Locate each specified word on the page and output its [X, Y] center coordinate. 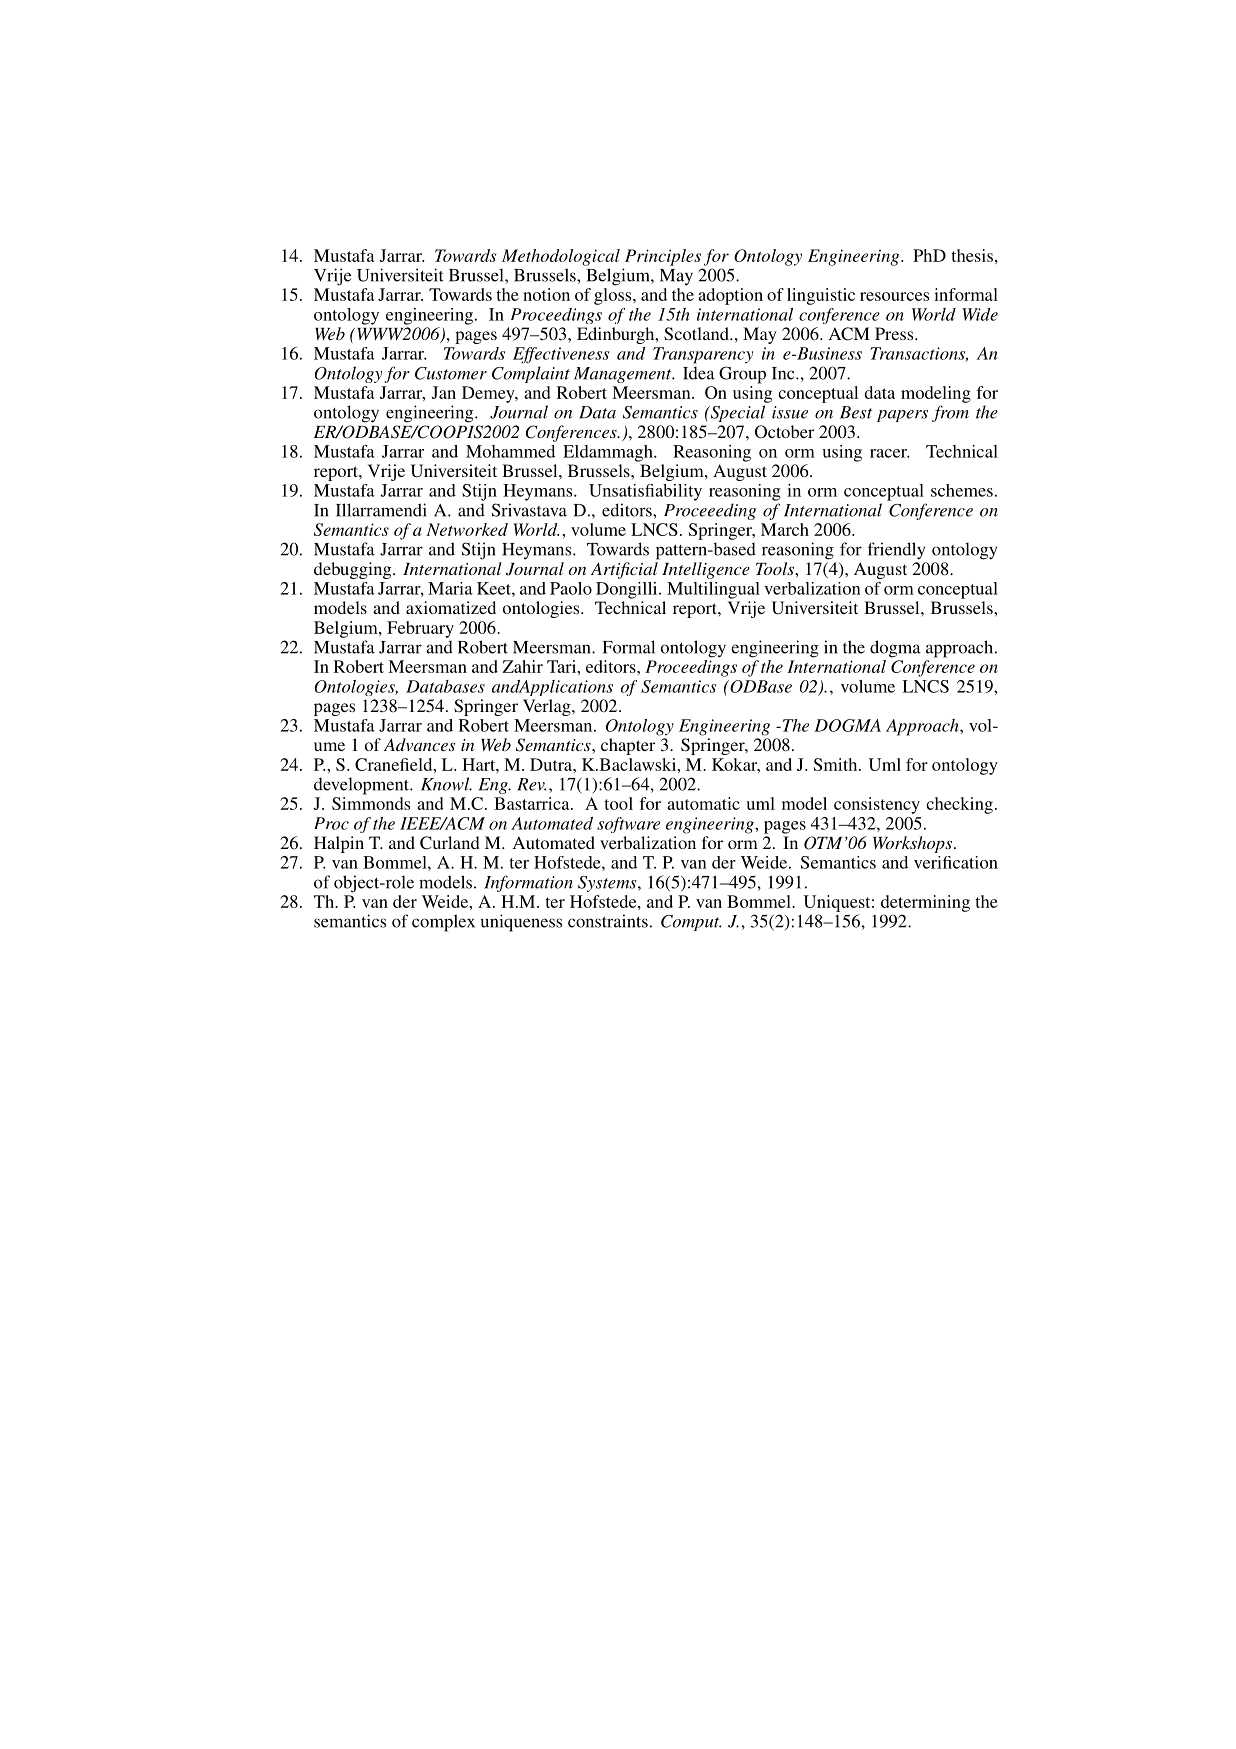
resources [894, 296]
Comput [691, 923]
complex [443, 923]
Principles [663, 257]
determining [925, 903]
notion [546, 294]
